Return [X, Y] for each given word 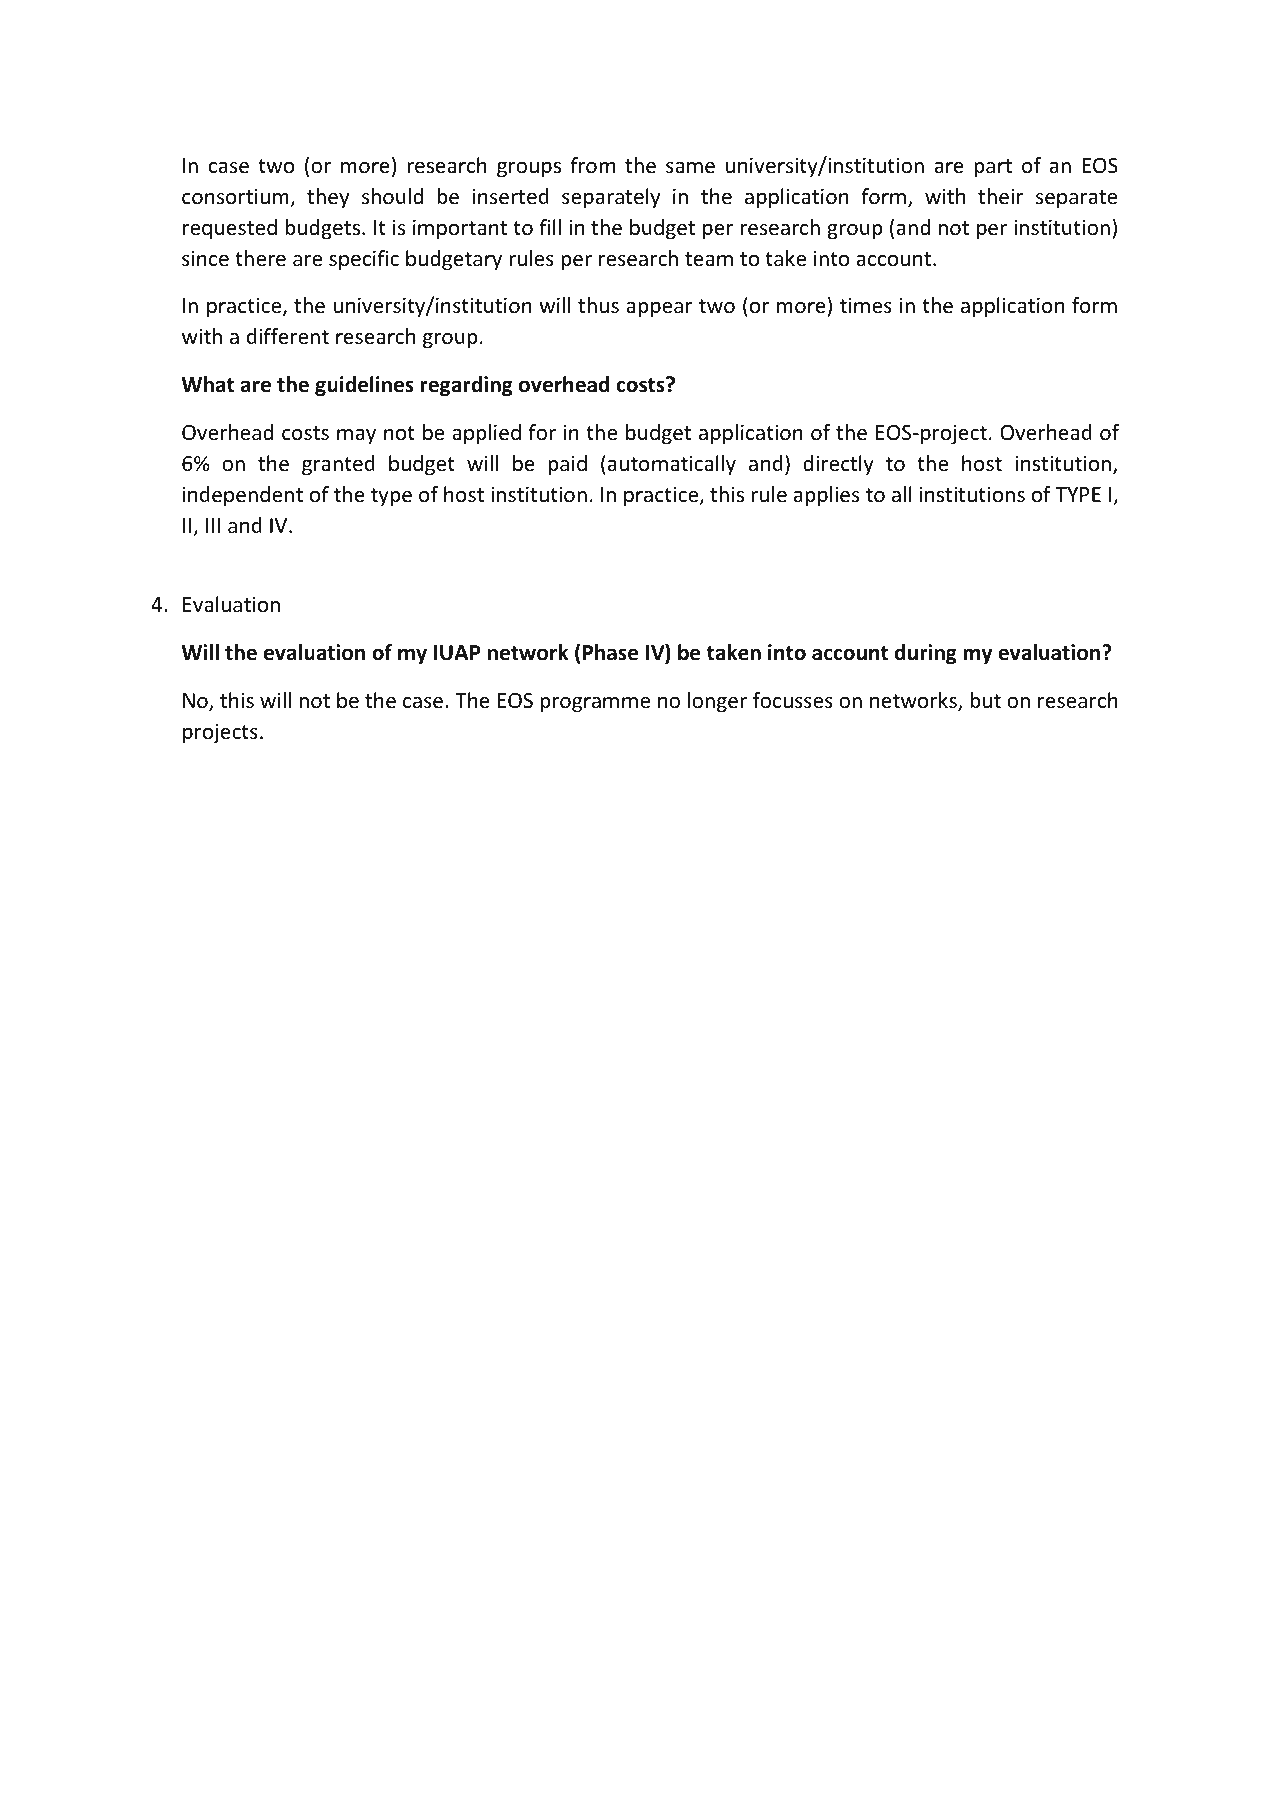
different [288, 336]
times [866, 306]
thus [598, 305]
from [592, 165]
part [993, 168]
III [213, 525]
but [985, 700]
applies [826, 496]
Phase [610, 652]
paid [567, 465]
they [328, 198]
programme [595, 704]
